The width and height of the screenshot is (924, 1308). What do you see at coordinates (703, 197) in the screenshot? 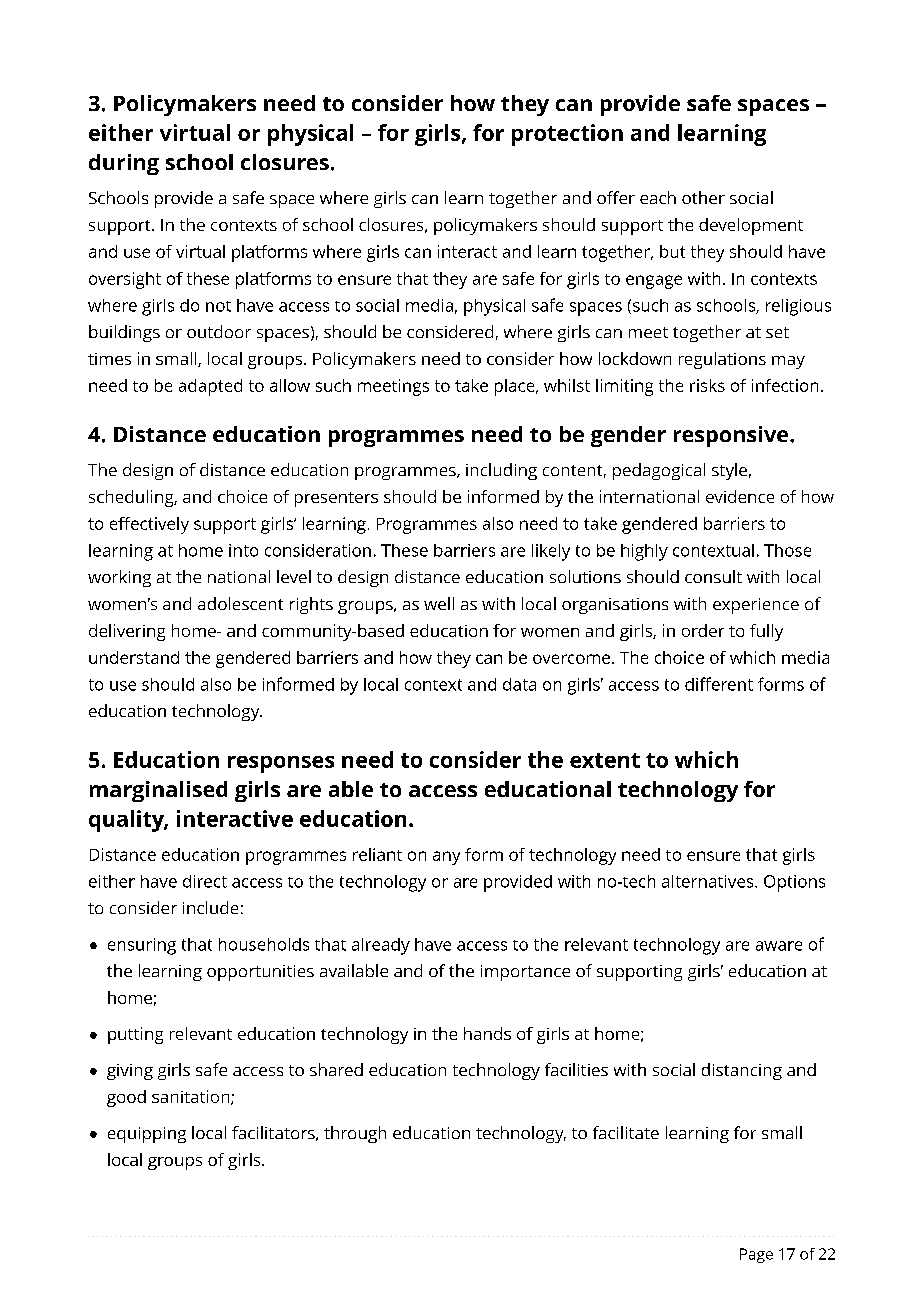
I see `other` at bounding box center [703, 197].
